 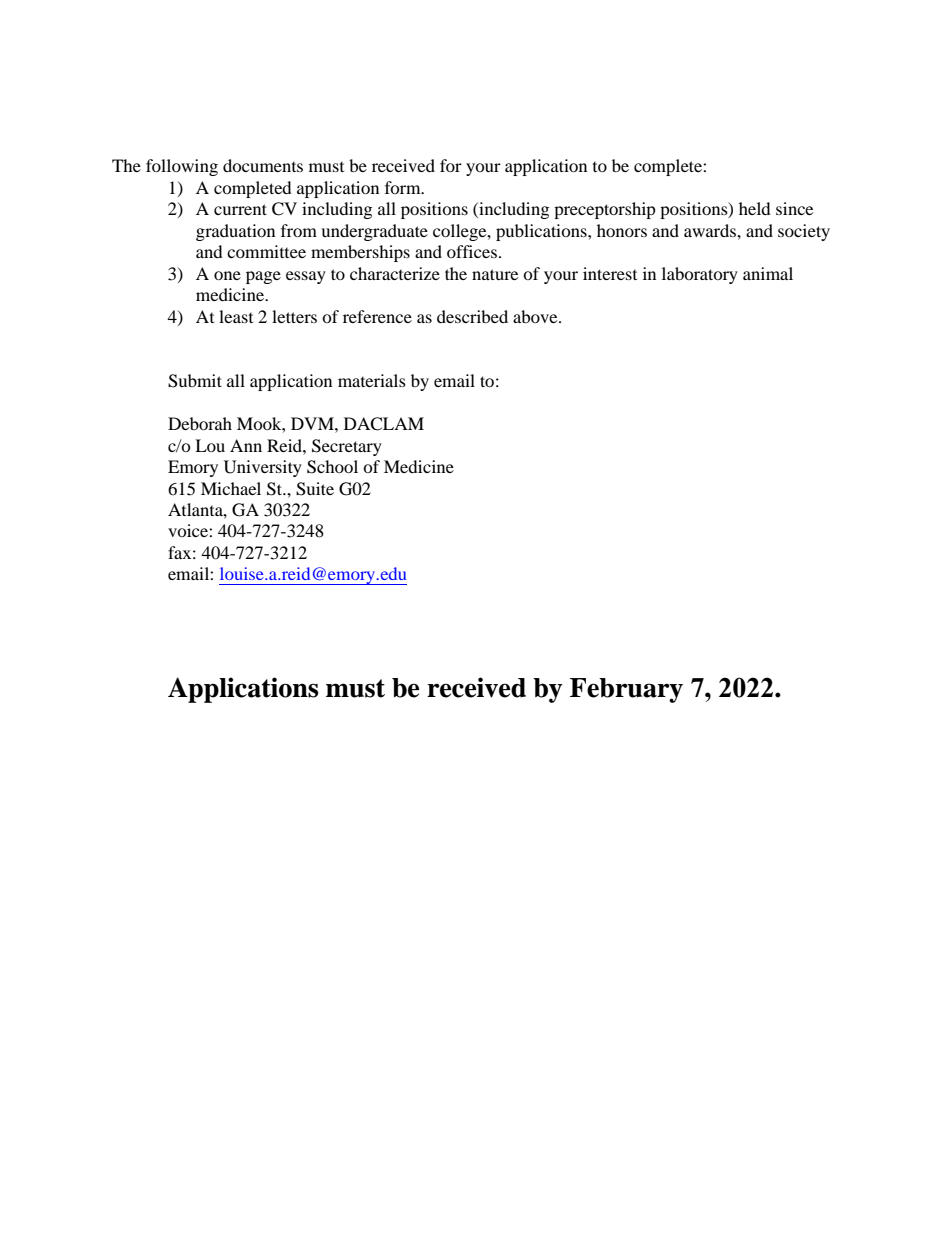 What do you see at coordinates (315, 489) in the screenshot?
I see `Suite` at bounding box center [315, 489].
